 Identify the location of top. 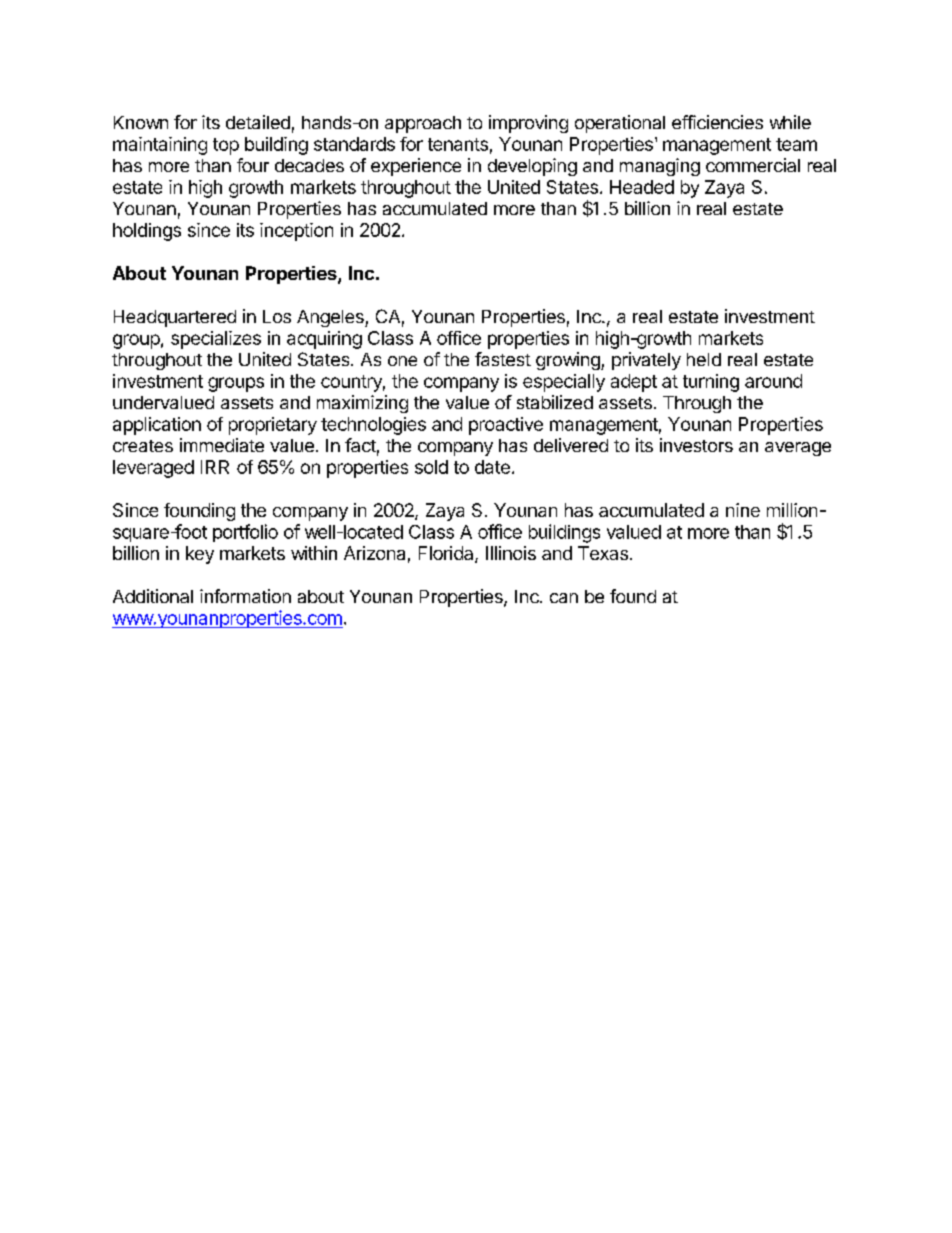
(226, 146).
